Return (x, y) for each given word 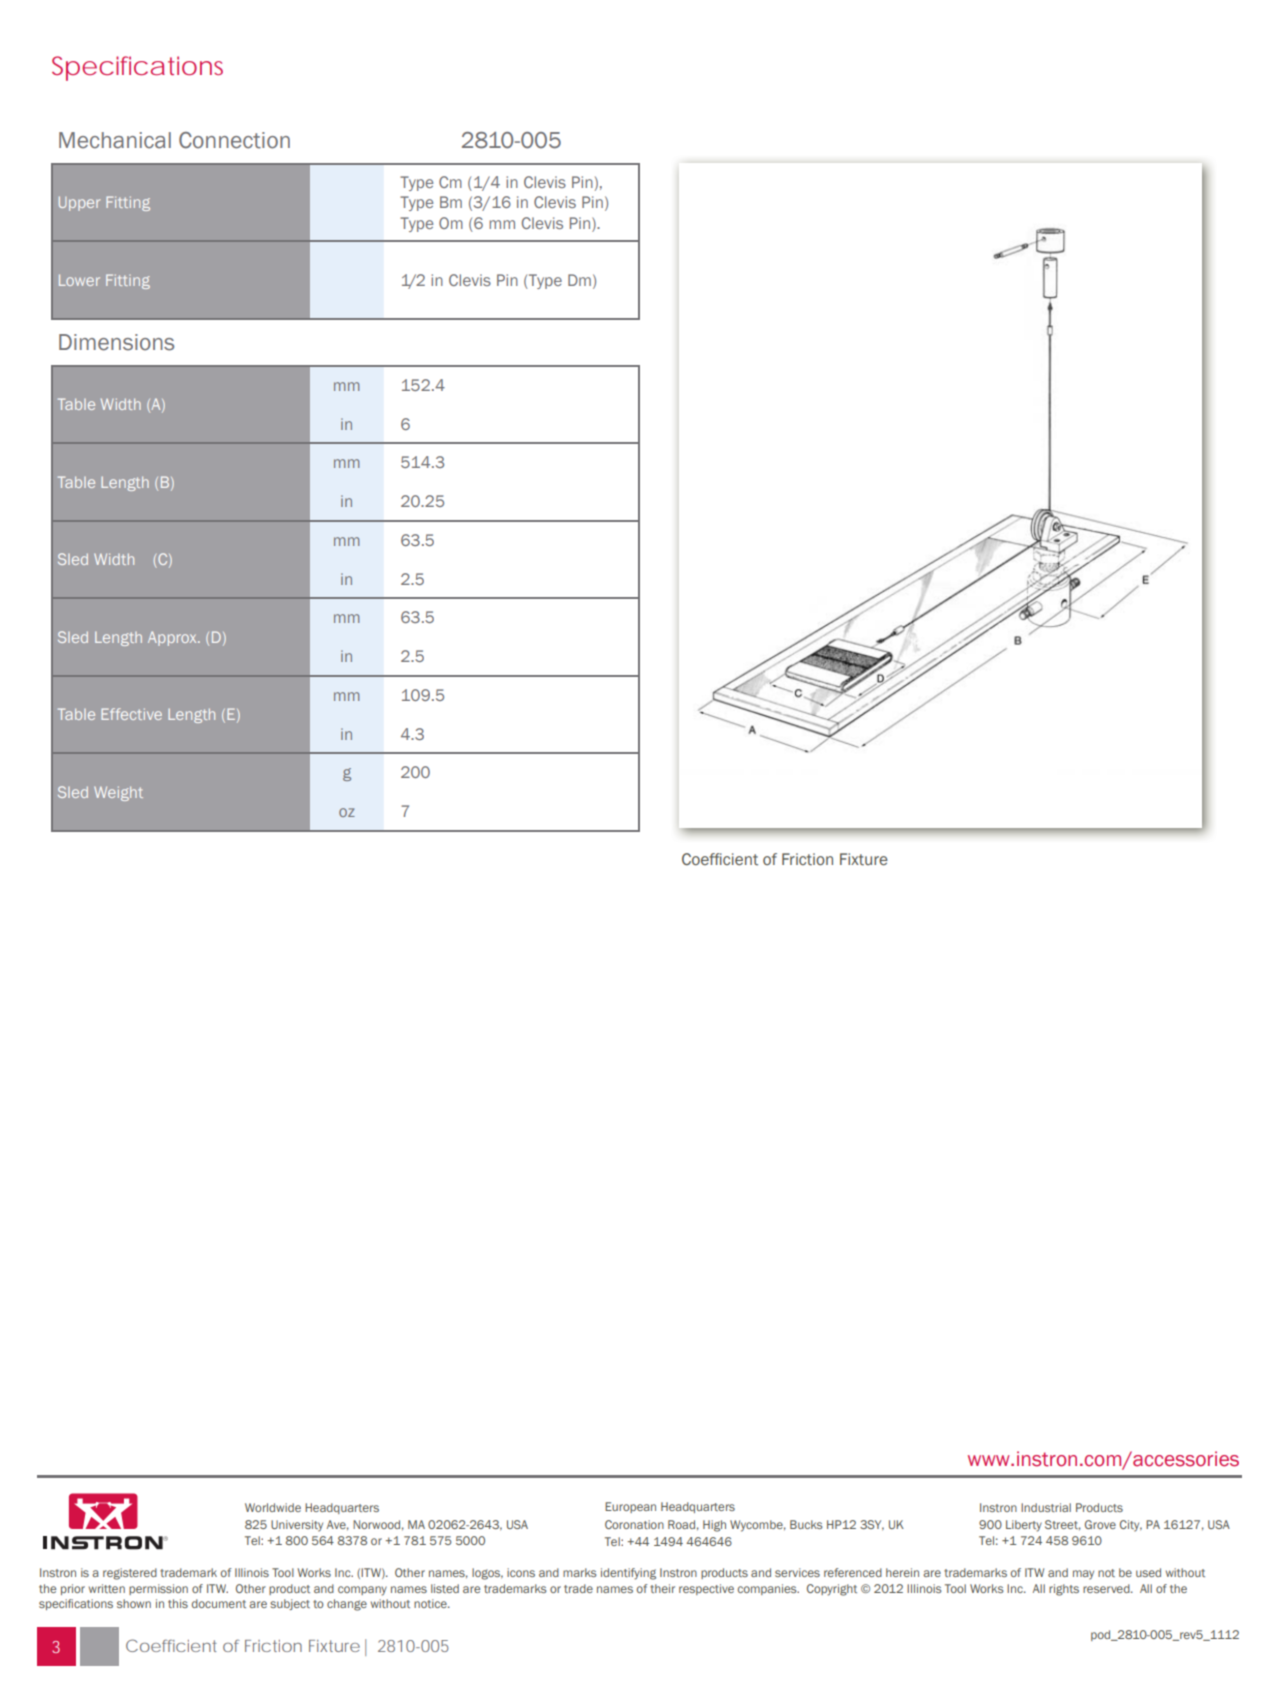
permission (158, 1589)
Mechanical (115, 140)
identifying (628, 1574)
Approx (173, 638)
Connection (234, 140)
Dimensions (116, 342)
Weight (118, 793)
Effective (131, 714)
